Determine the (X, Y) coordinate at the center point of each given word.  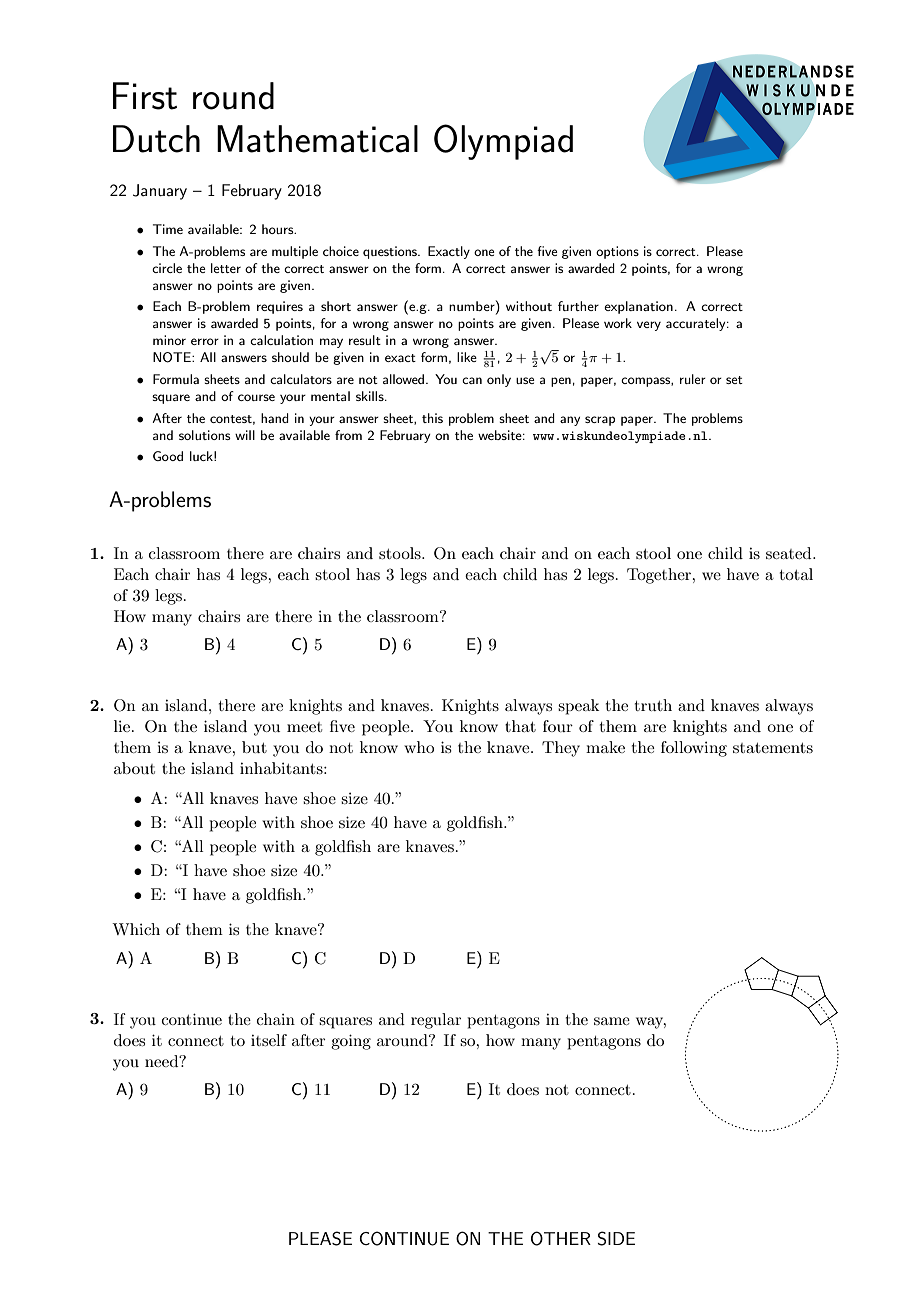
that (520, 726)
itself (269, 1040)
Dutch (156, 139)
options (617, 252)
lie (123, 726)
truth (653, 705)
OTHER (561, 1238)
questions (391, 252)
